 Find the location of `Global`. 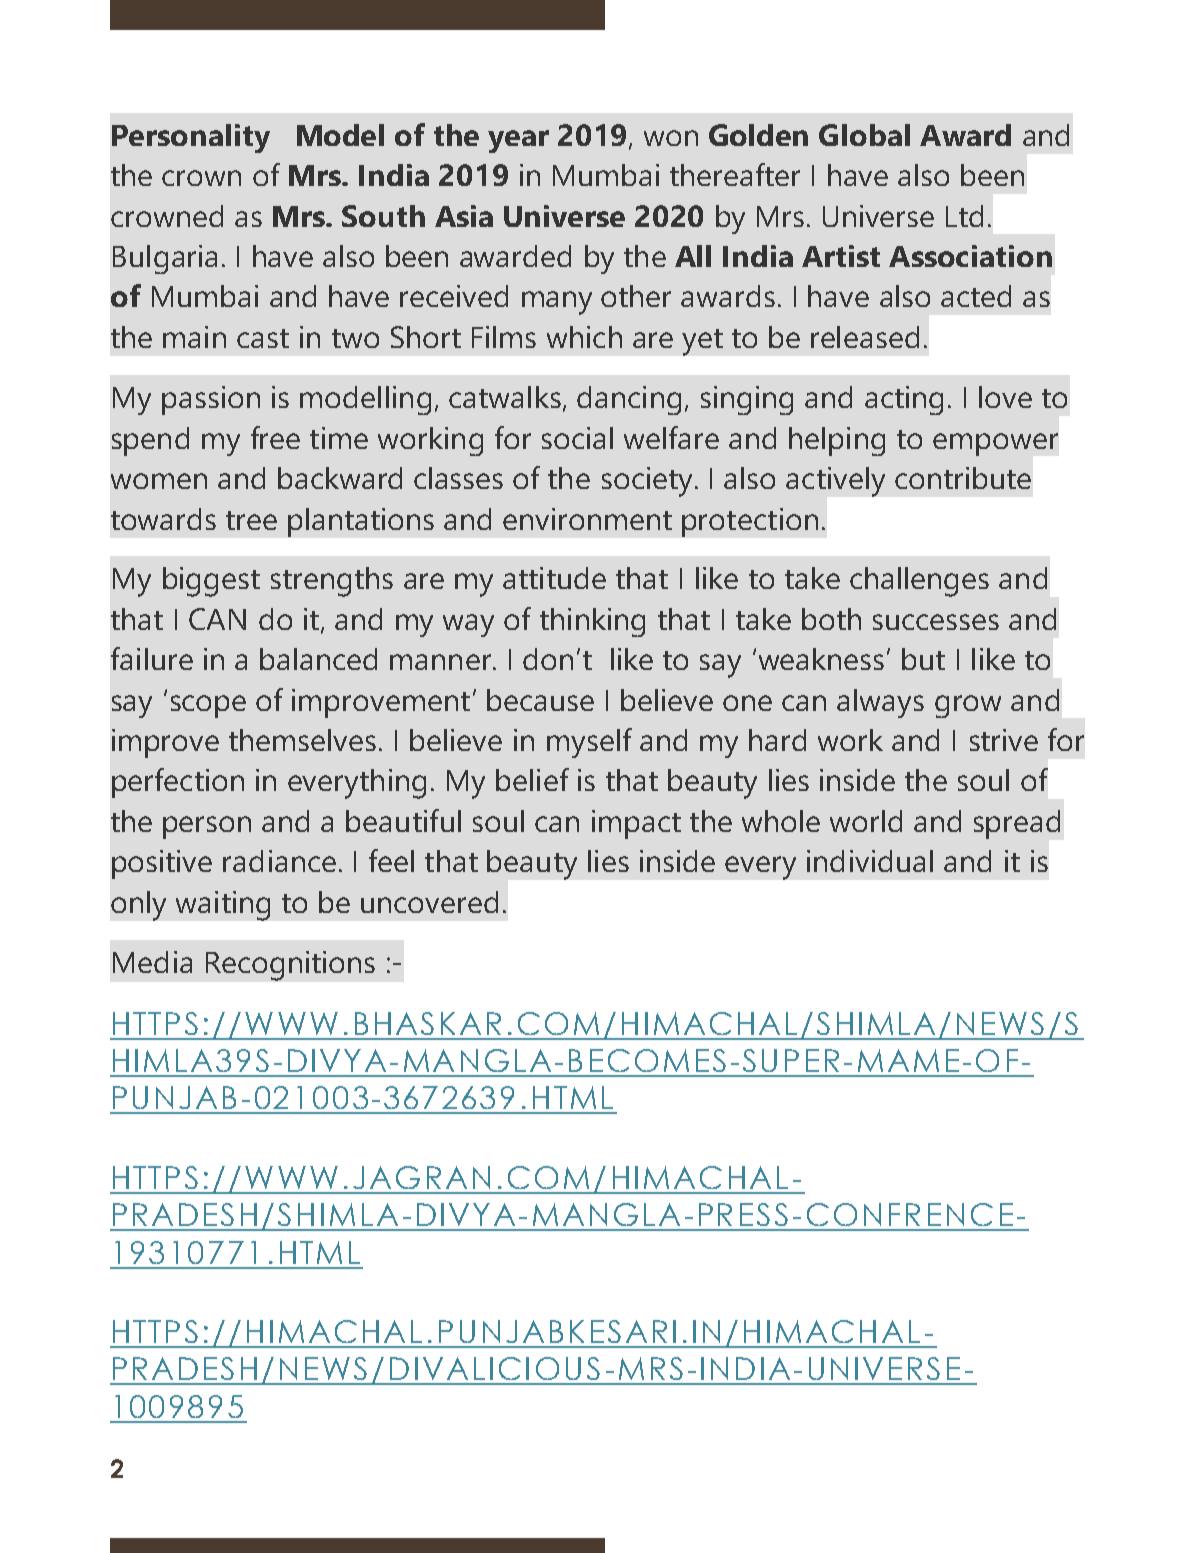

Global is located at coordinates (864, 135).
